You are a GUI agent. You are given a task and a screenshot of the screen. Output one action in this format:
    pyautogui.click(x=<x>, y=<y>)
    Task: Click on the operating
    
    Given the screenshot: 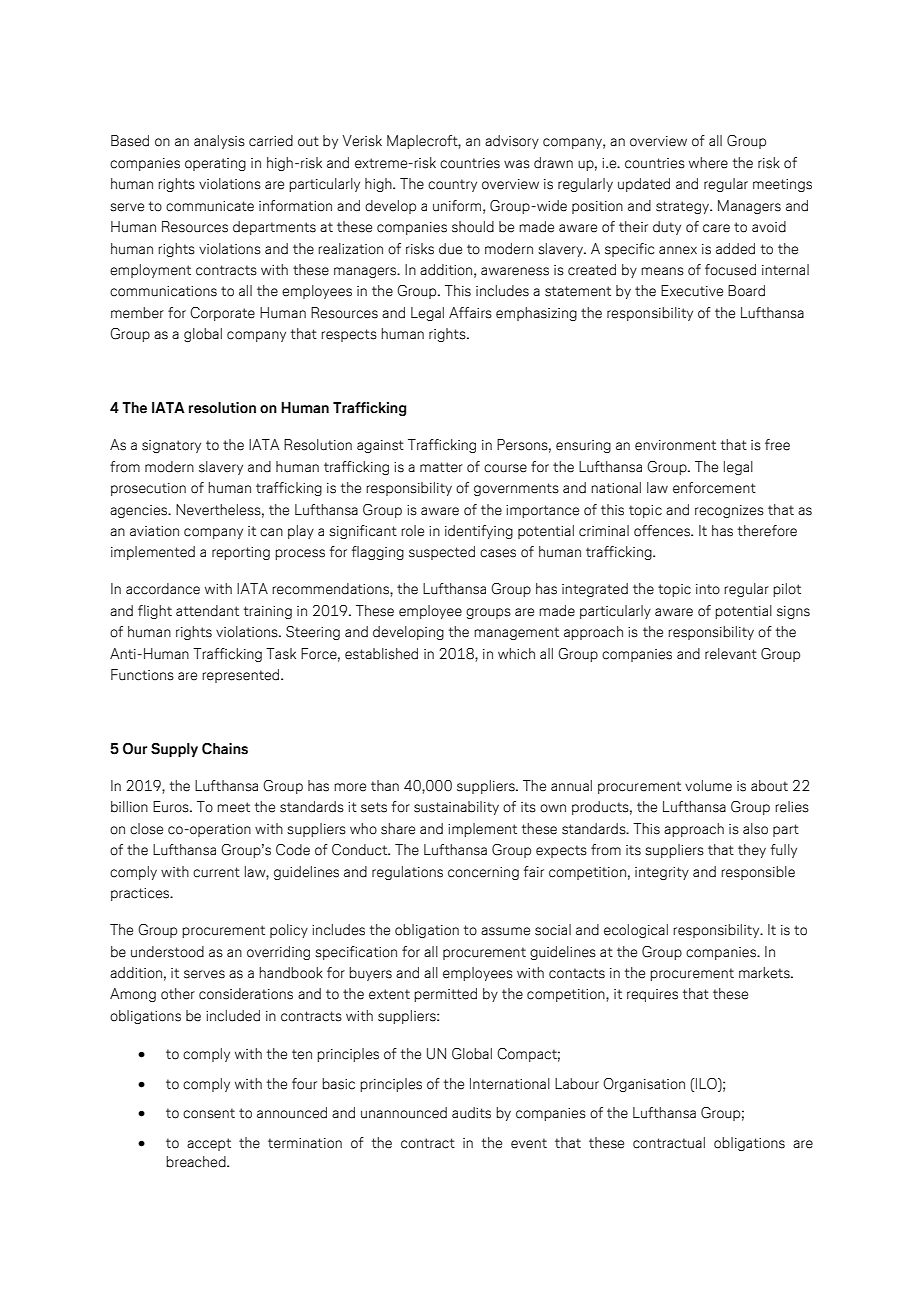 What is the action you would take?
    pyautogui.click(x=215, y=164)
